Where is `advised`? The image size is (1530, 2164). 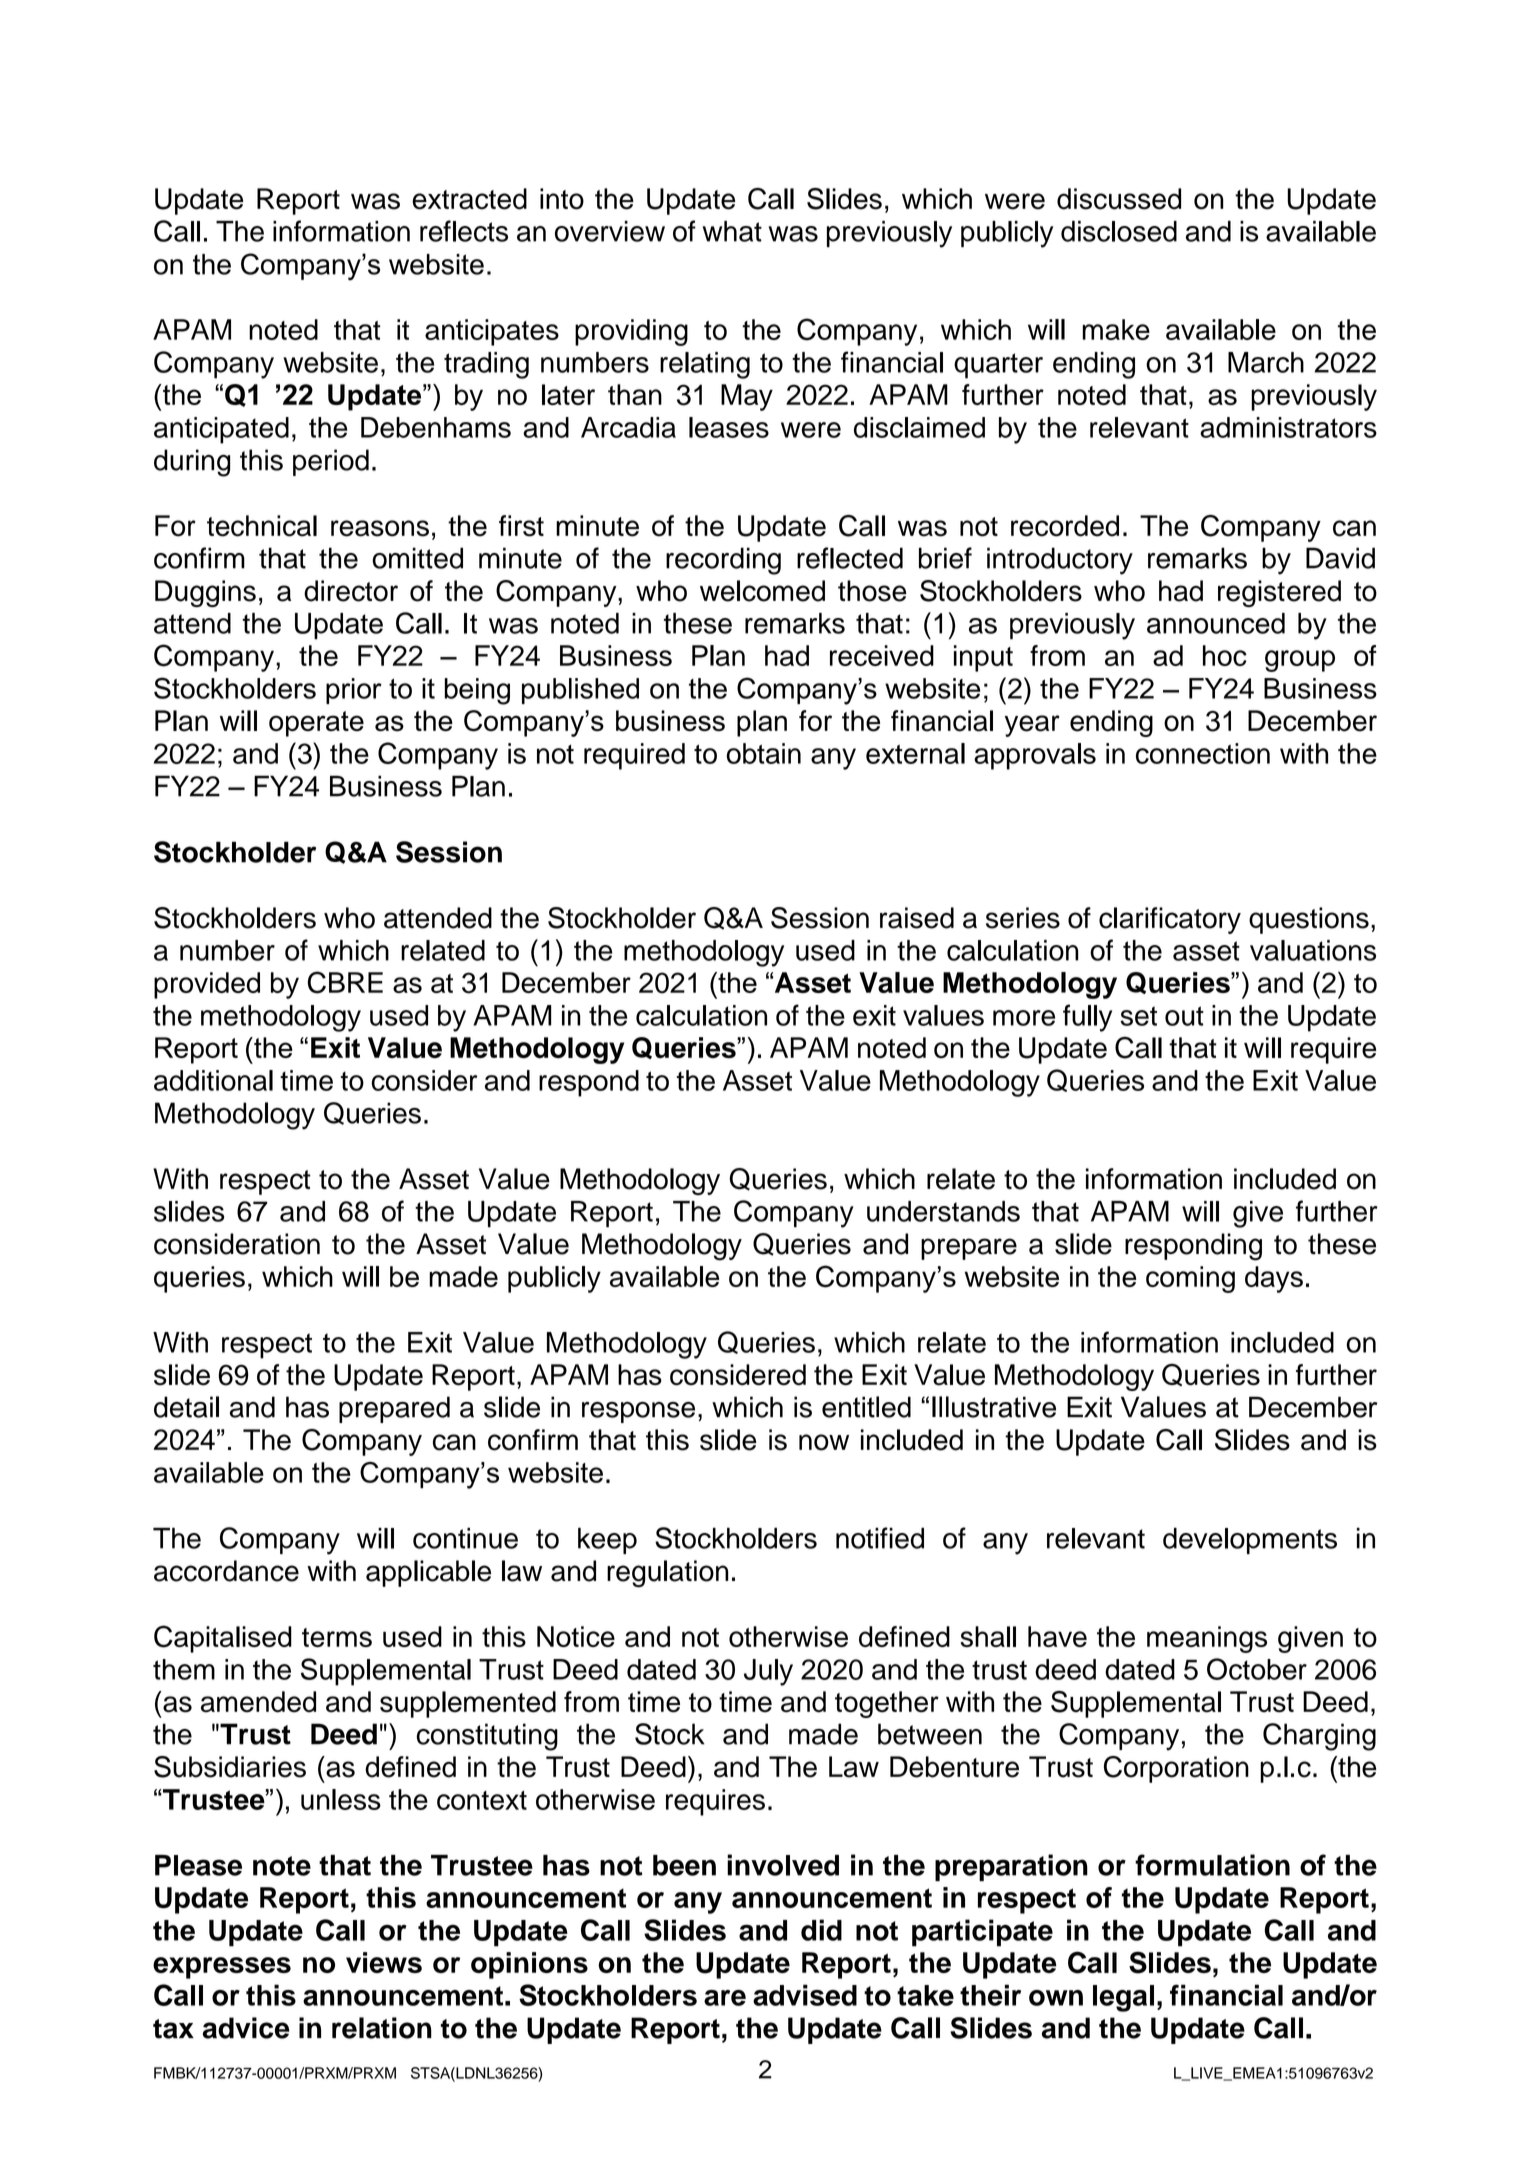
advised is located at coordinates (805, 1995).
